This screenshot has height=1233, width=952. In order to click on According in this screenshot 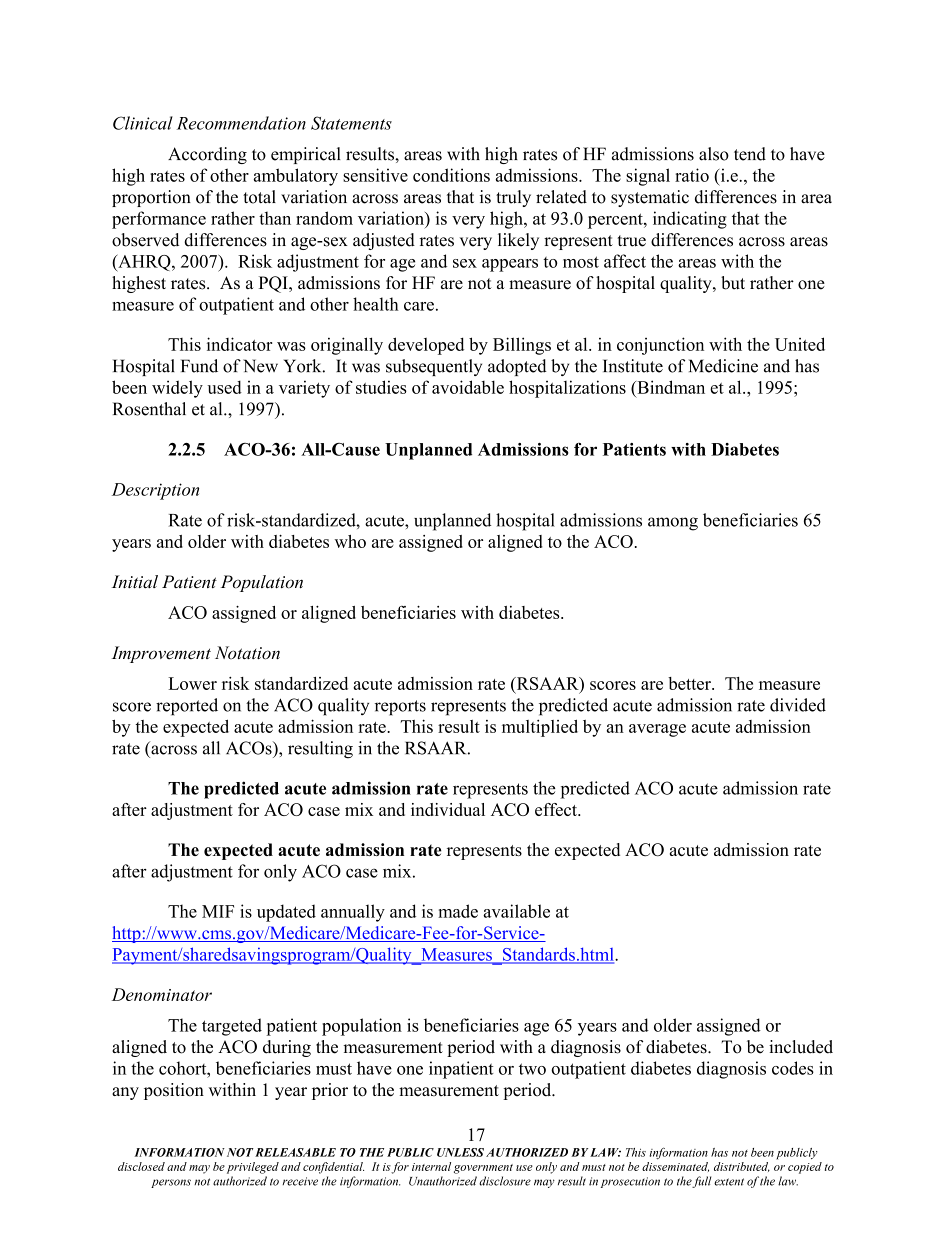, I will do `click(207, 155)`.
